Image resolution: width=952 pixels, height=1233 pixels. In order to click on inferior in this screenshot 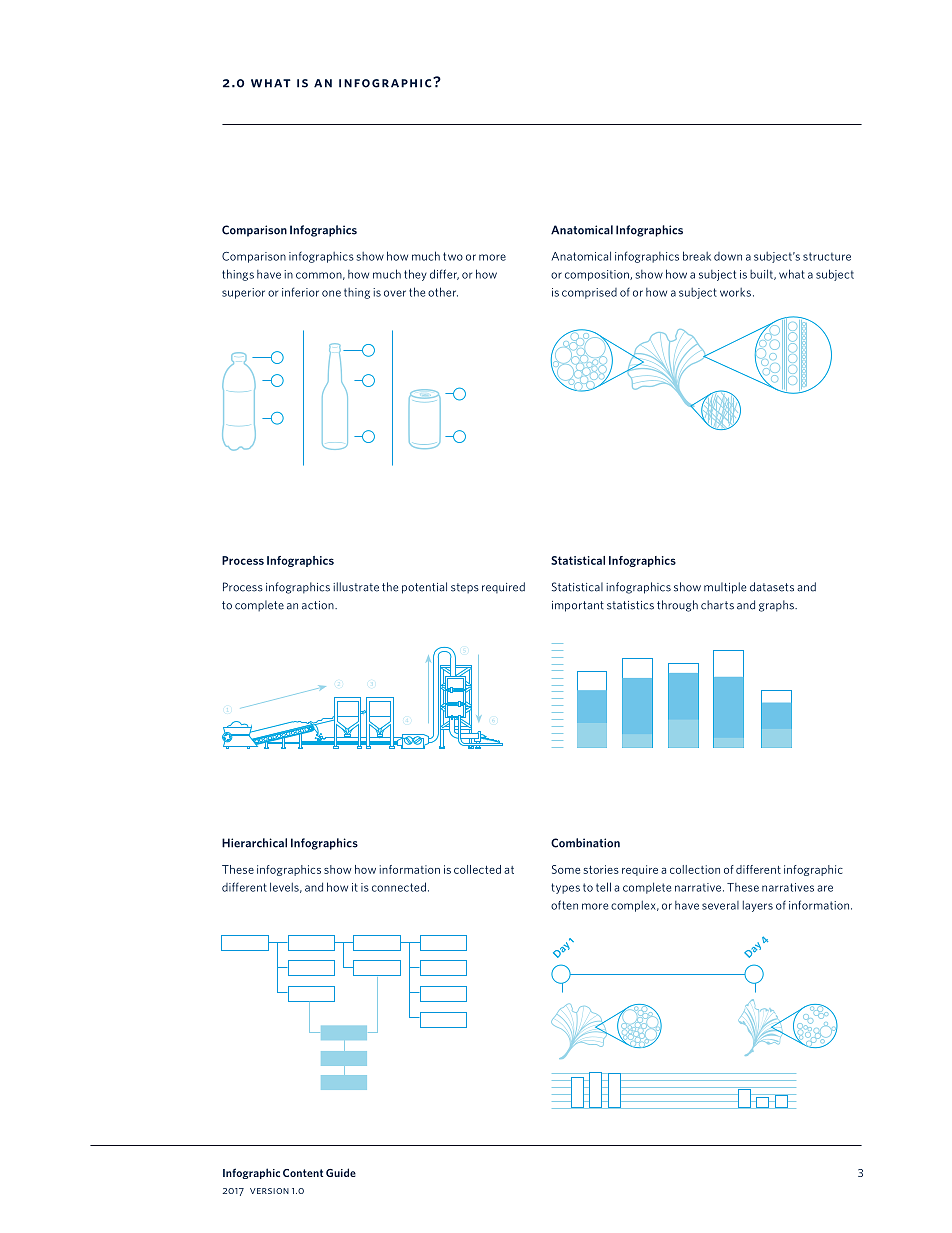, I will do `click(300, 292)`.
